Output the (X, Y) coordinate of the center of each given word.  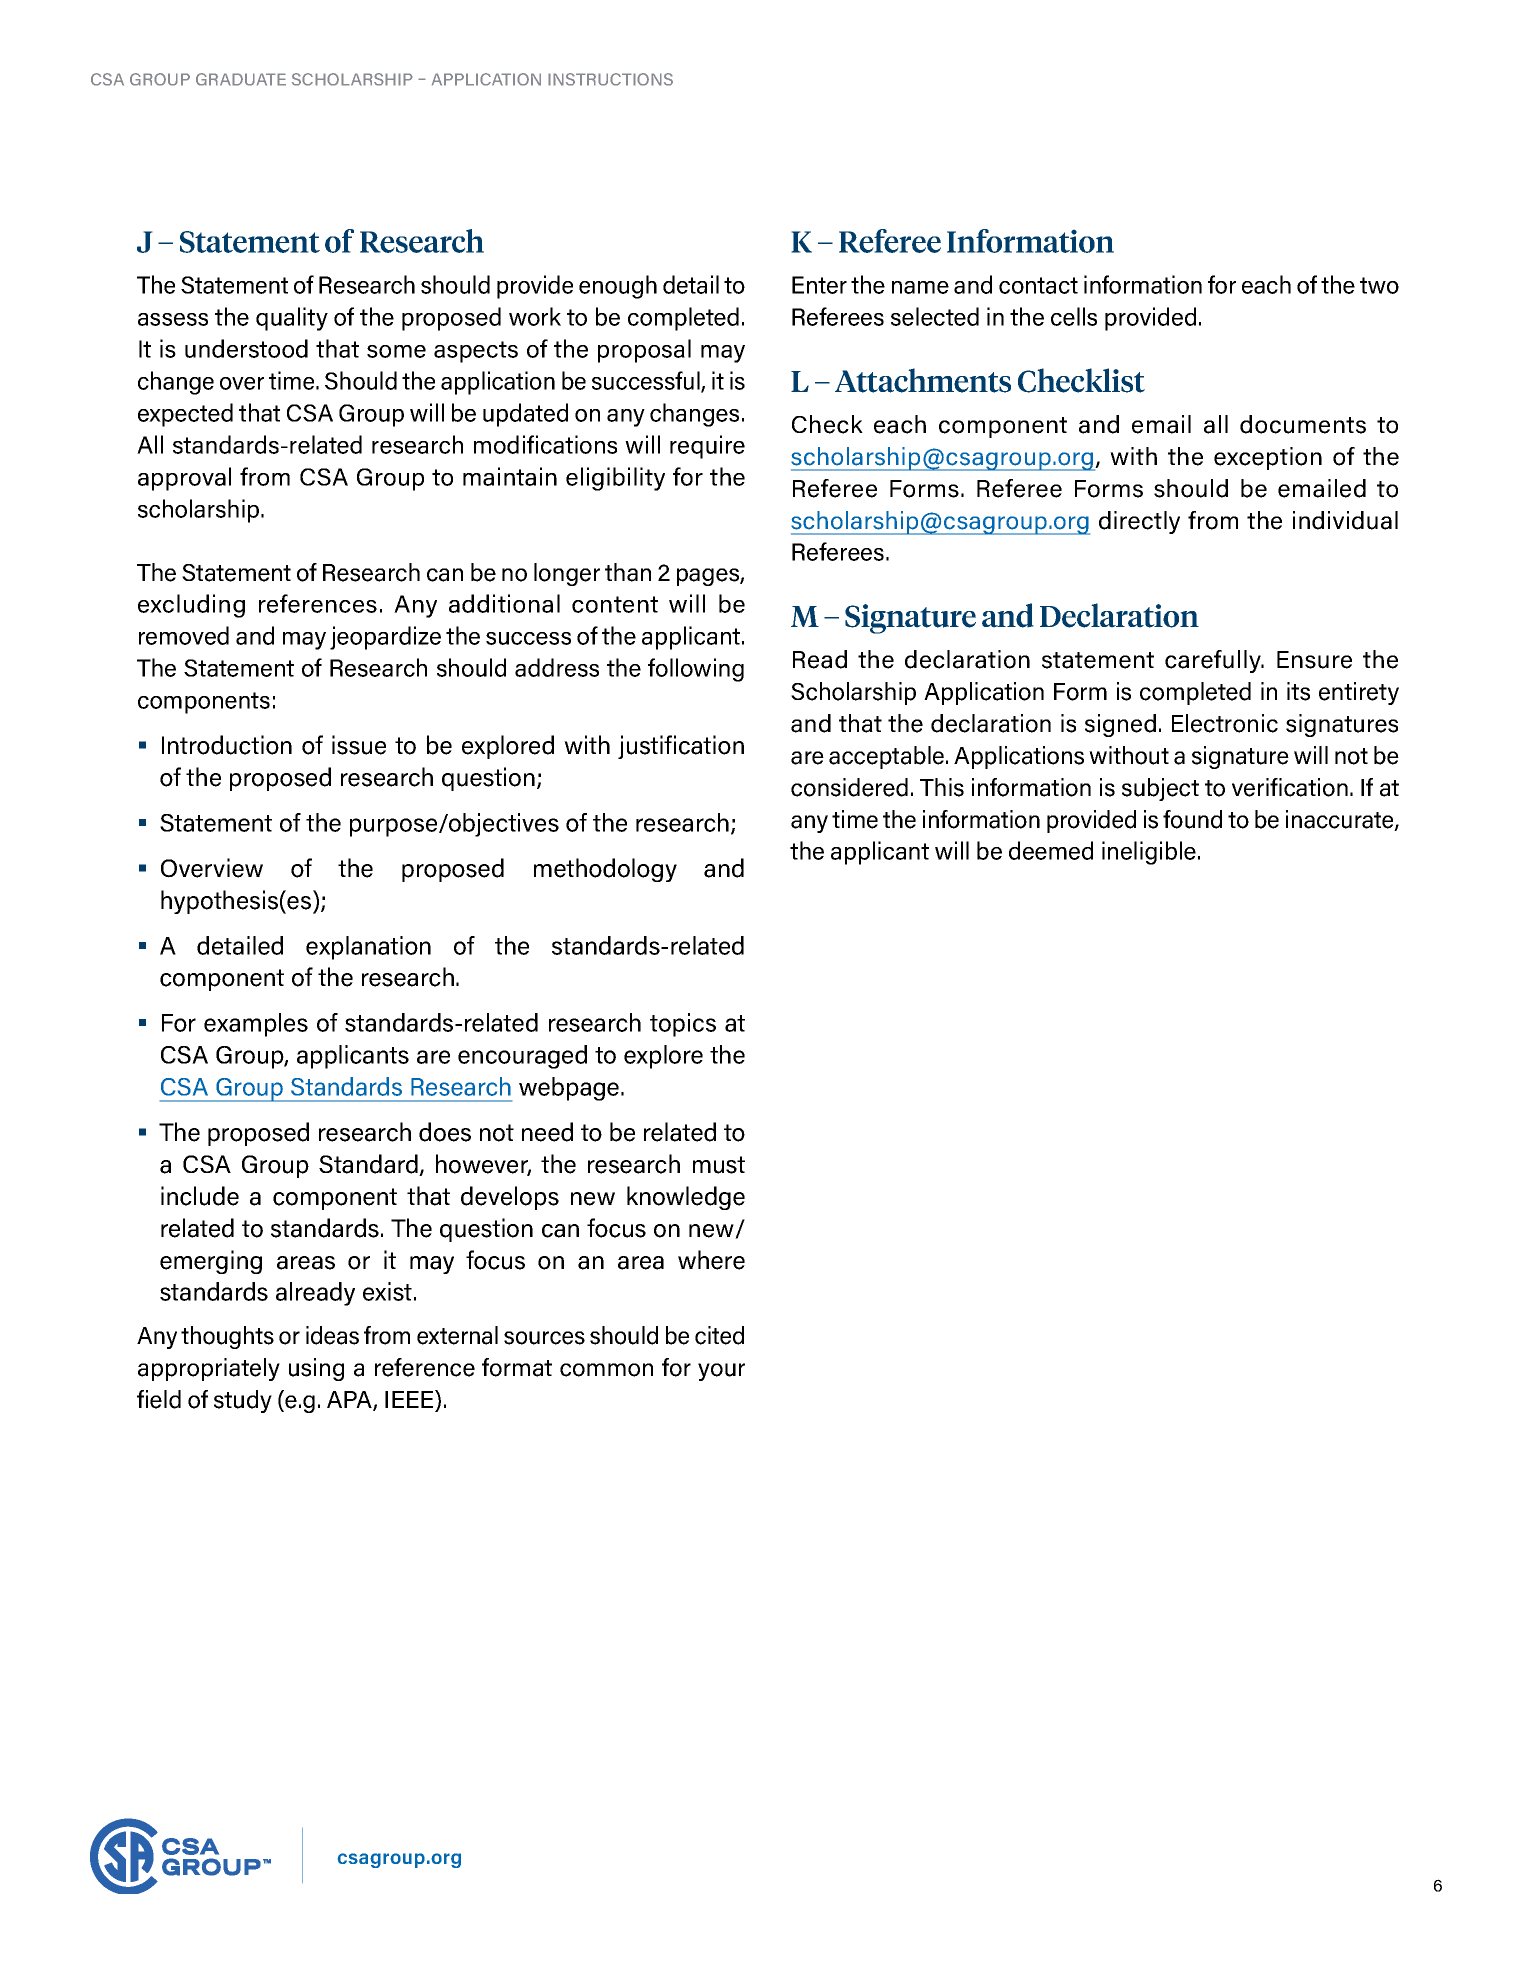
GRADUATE (241, 79)
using (316, 1369)
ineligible (1149, 853)
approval (184, 479)
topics (683, 1025)
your (721, 1372)
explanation (368, 948)
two (1379, 285)
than (628, 572)
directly (1139, 522)
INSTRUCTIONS (610, 79)
